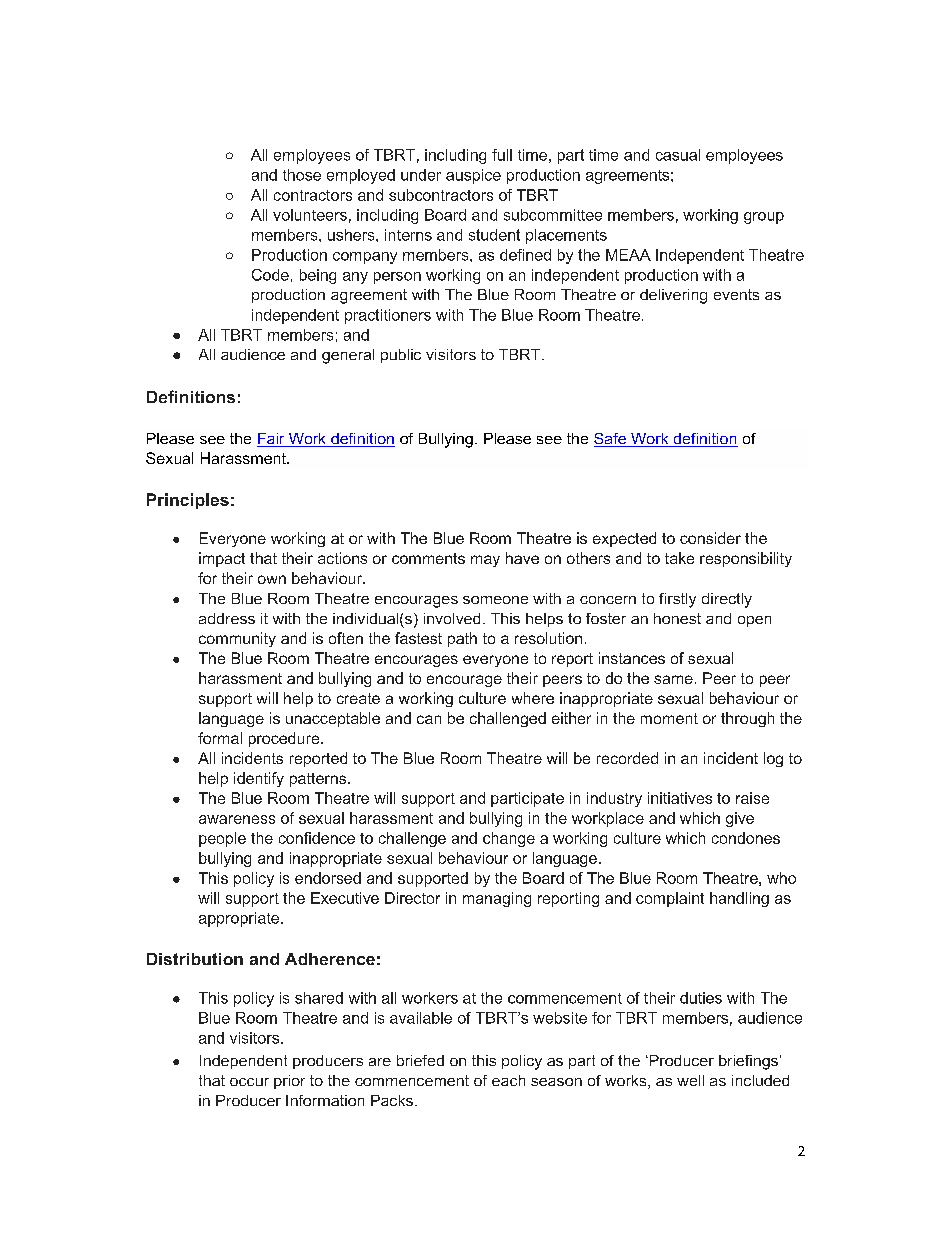 This document has width=952, height=1233. Describe the element at coordinates (502, 155) in the document. I see `full` at that location.
